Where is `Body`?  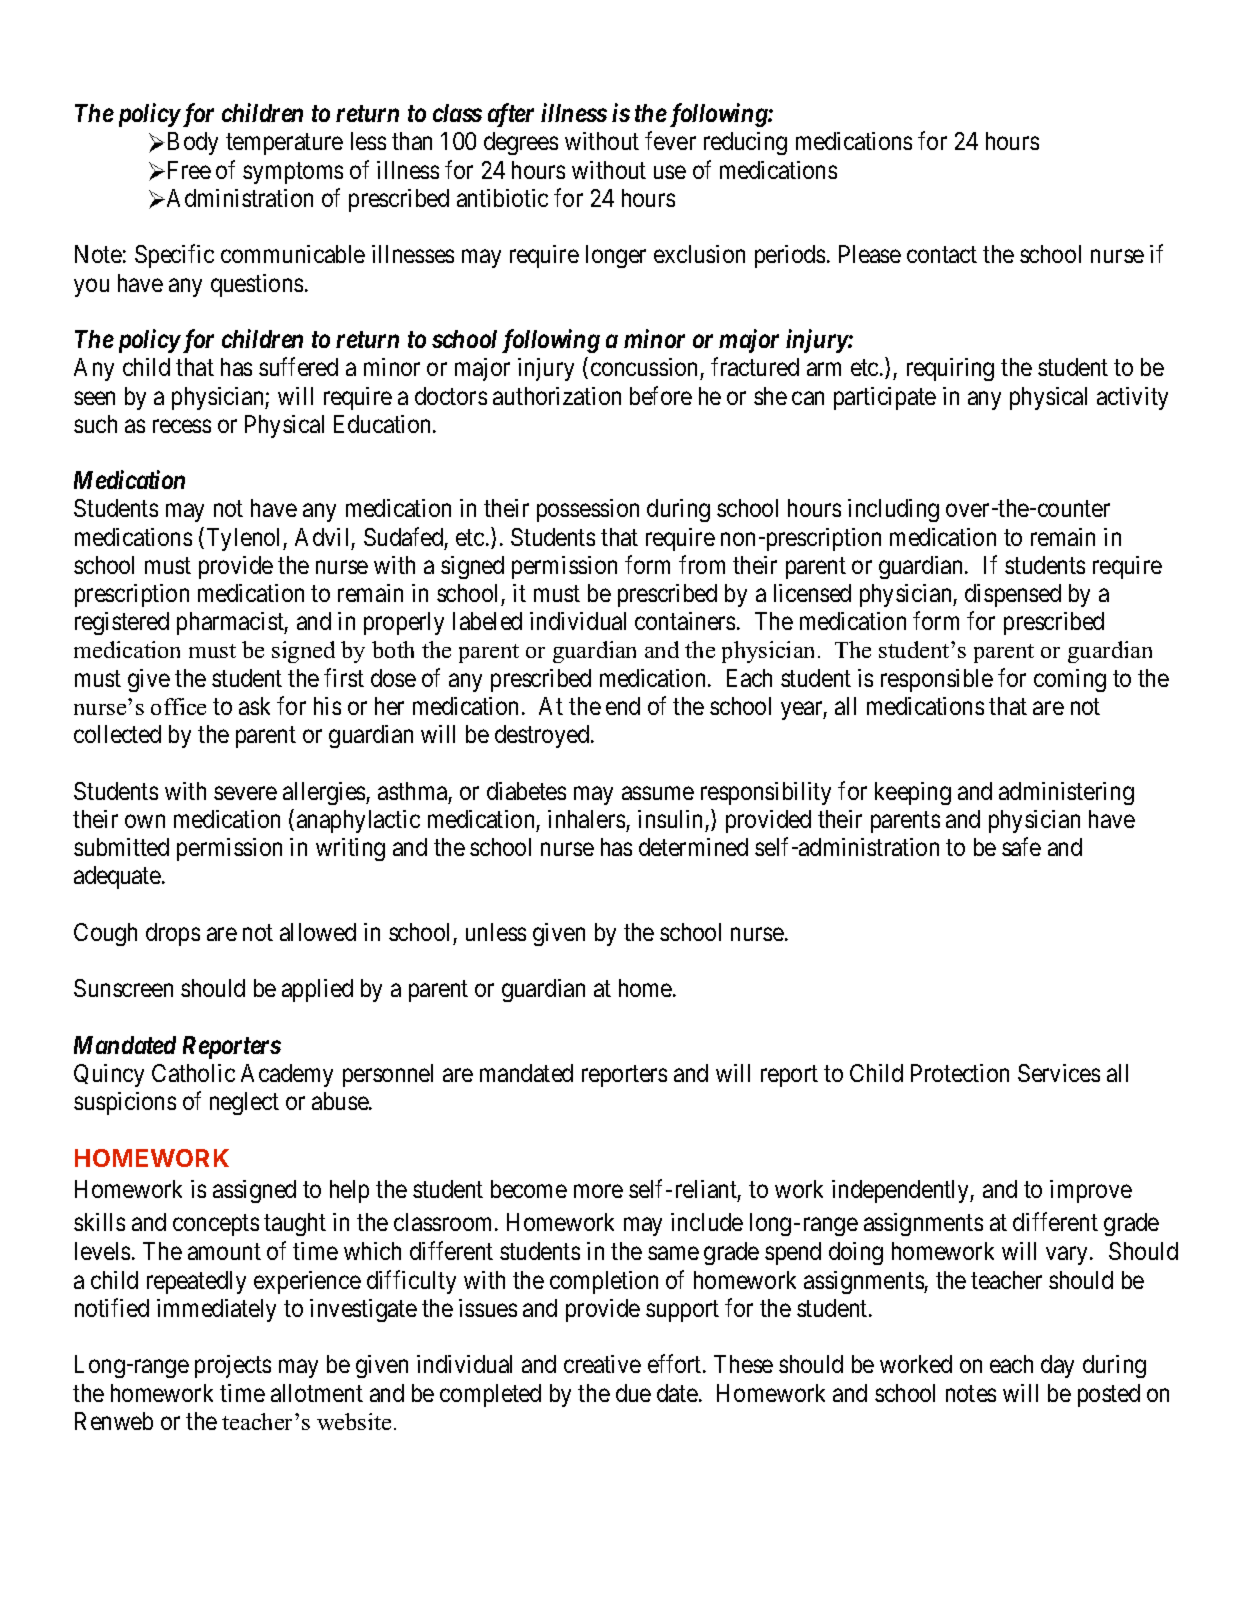
Body is located at coordinates (193, 143).
